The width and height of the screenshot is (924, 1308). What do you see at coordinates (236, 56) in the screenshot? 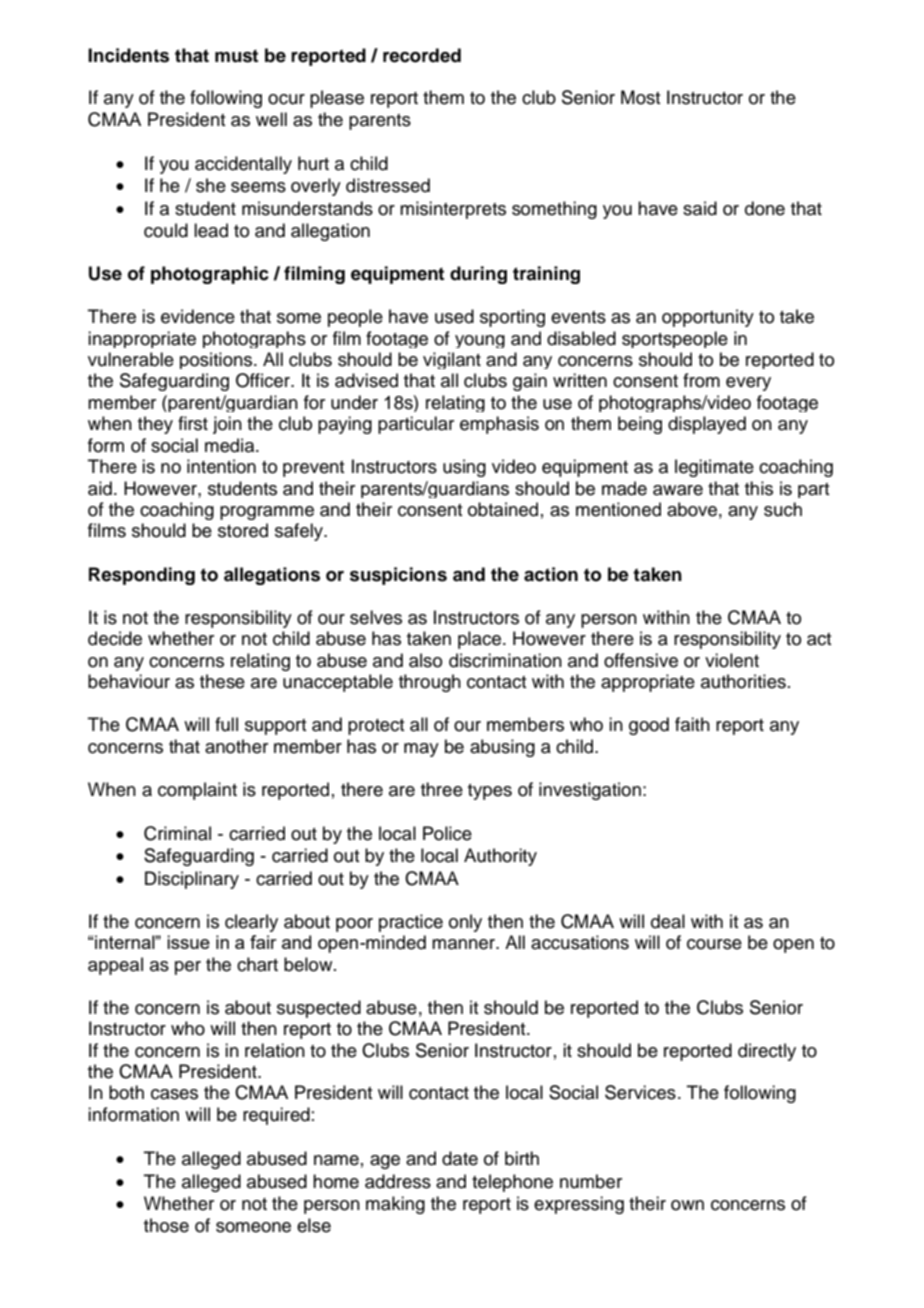
I see `must` at bounding box center [236, 56].
